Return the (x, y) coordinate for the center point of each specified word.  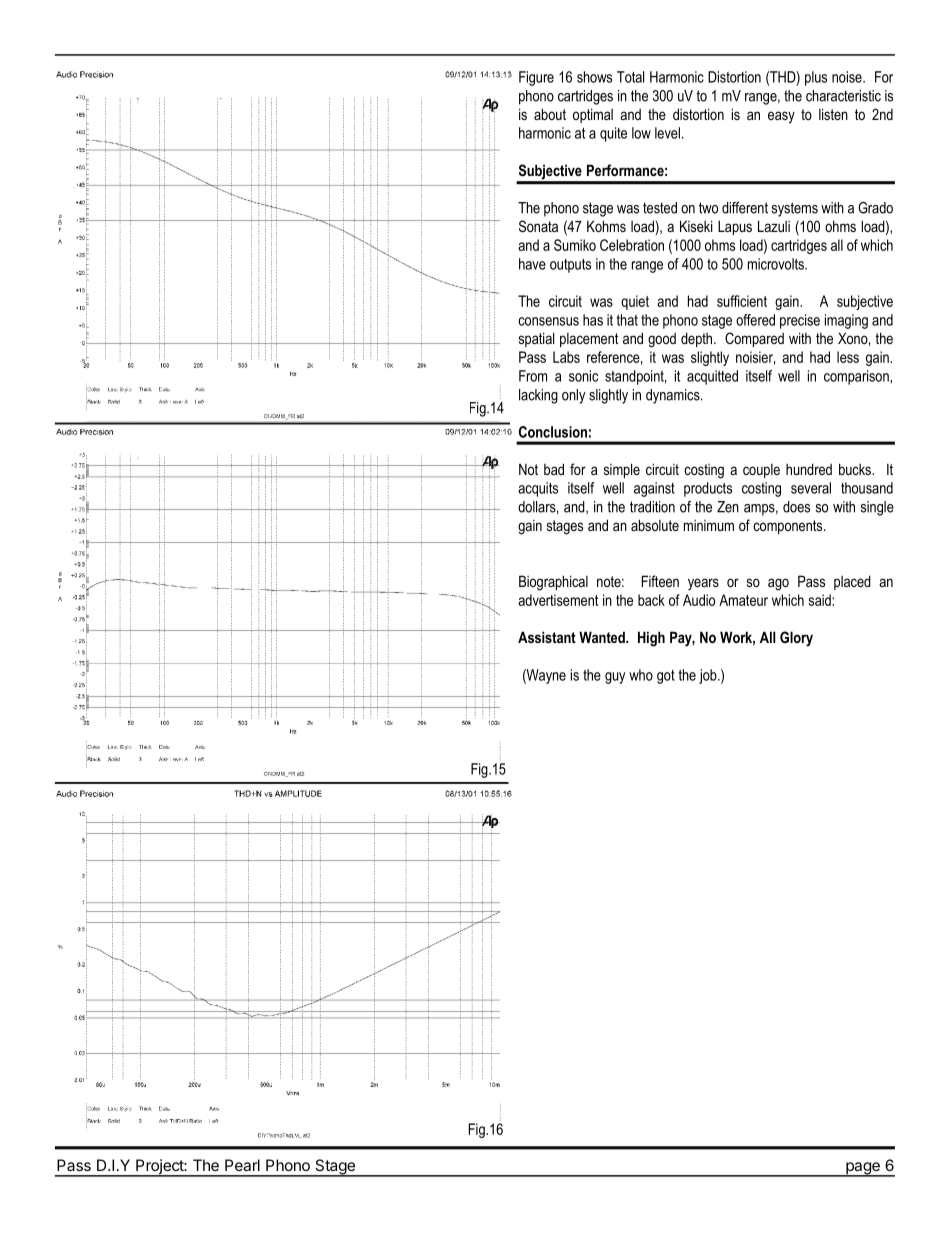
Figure (536, 78)
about (550, 114)
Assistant (547, 637)
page (863, 1169)
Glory (796, 639)
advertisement (558, 600)
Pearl (242, 1165)
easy (781, 117)
